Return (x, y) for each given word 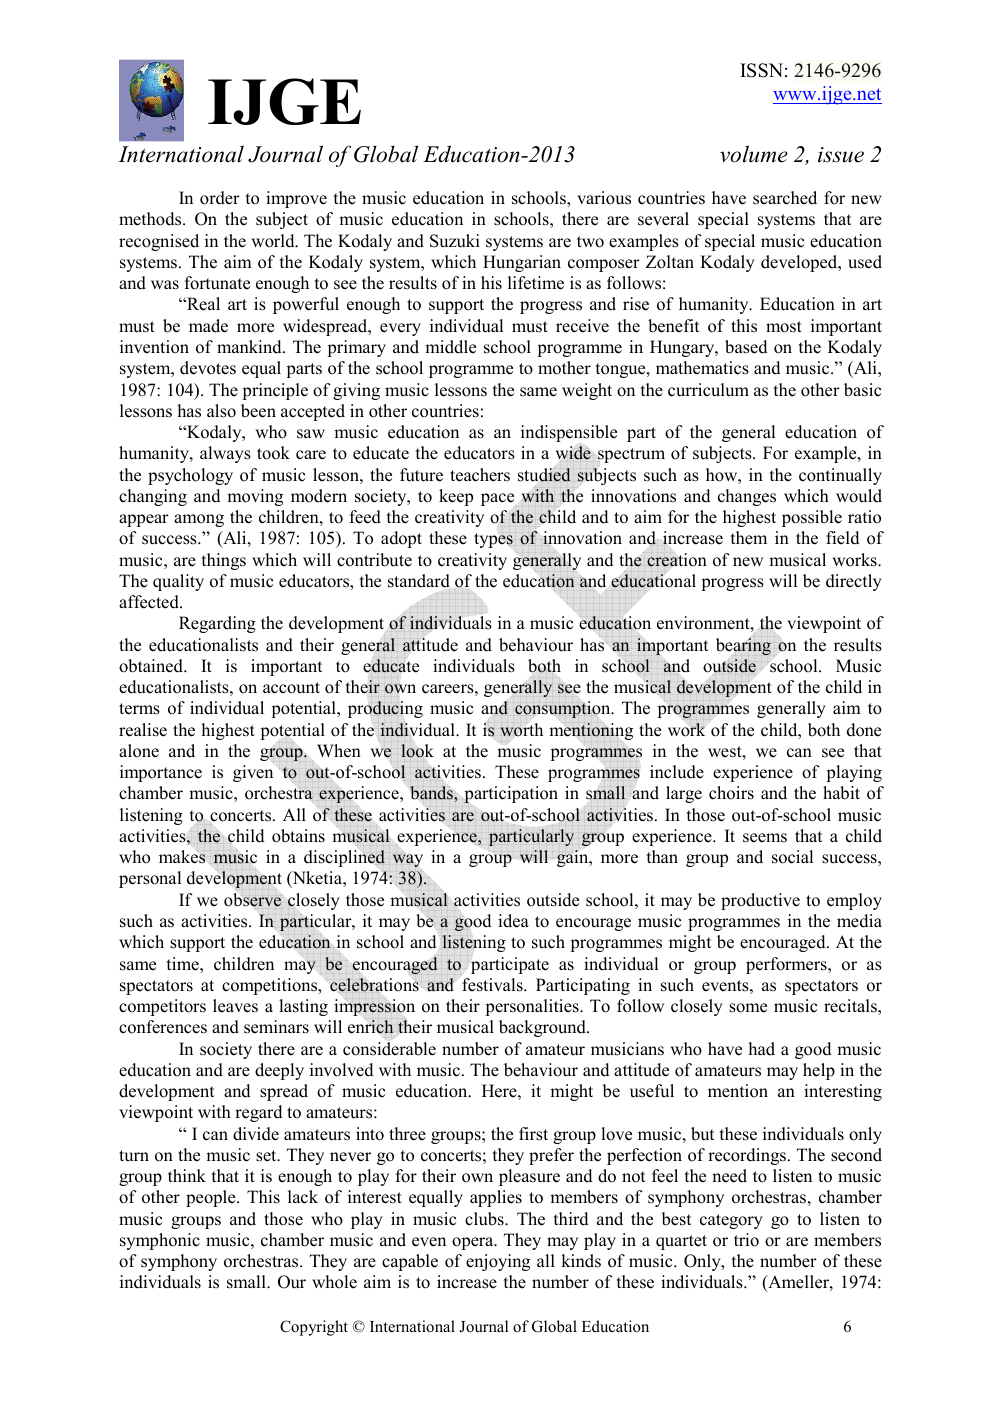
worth (521, 729)
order (220, 198)
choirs (731, 793)
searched (785, 198)
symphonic (160, 1241)
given (253, 773)
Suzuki (455, 241)
